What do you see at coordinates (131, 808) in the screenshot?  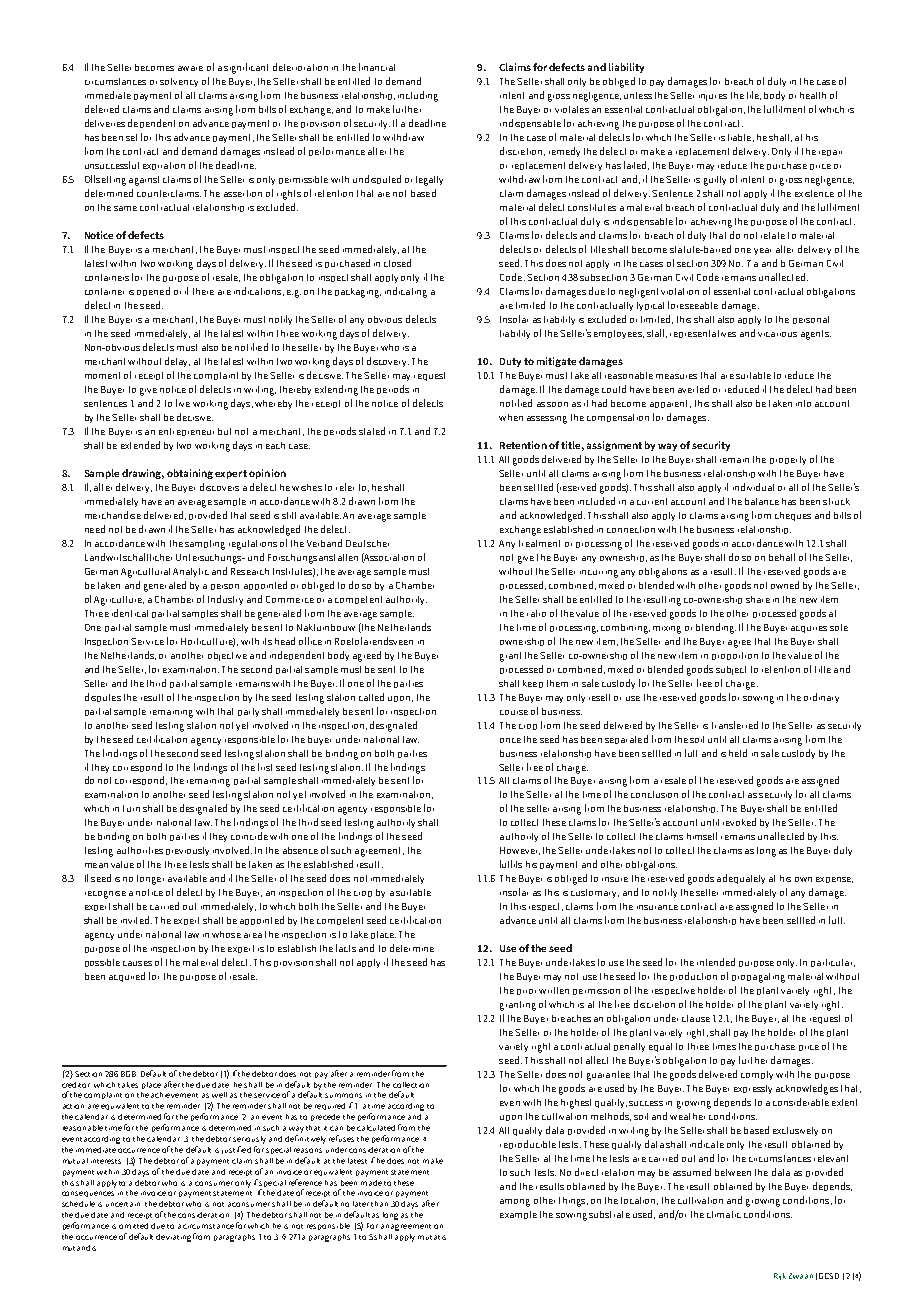 I see `turn` at bounding box center [131, 808].
